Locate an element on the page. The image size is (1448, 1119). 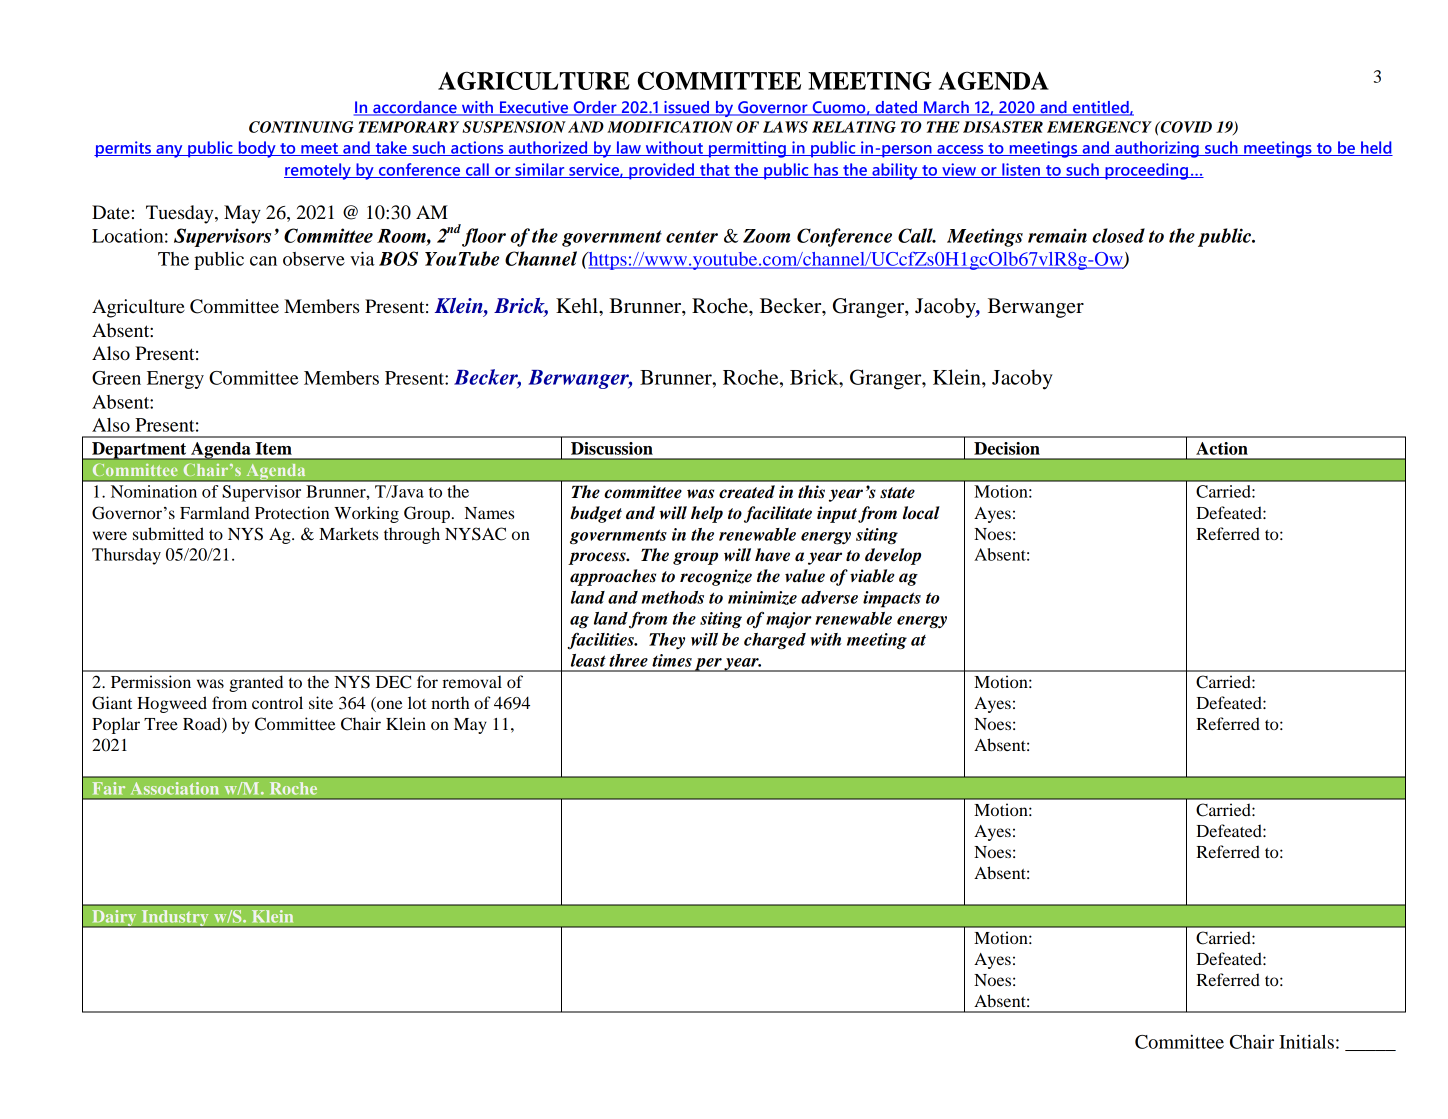
Initials is located at coordinates (1306, 1041).
